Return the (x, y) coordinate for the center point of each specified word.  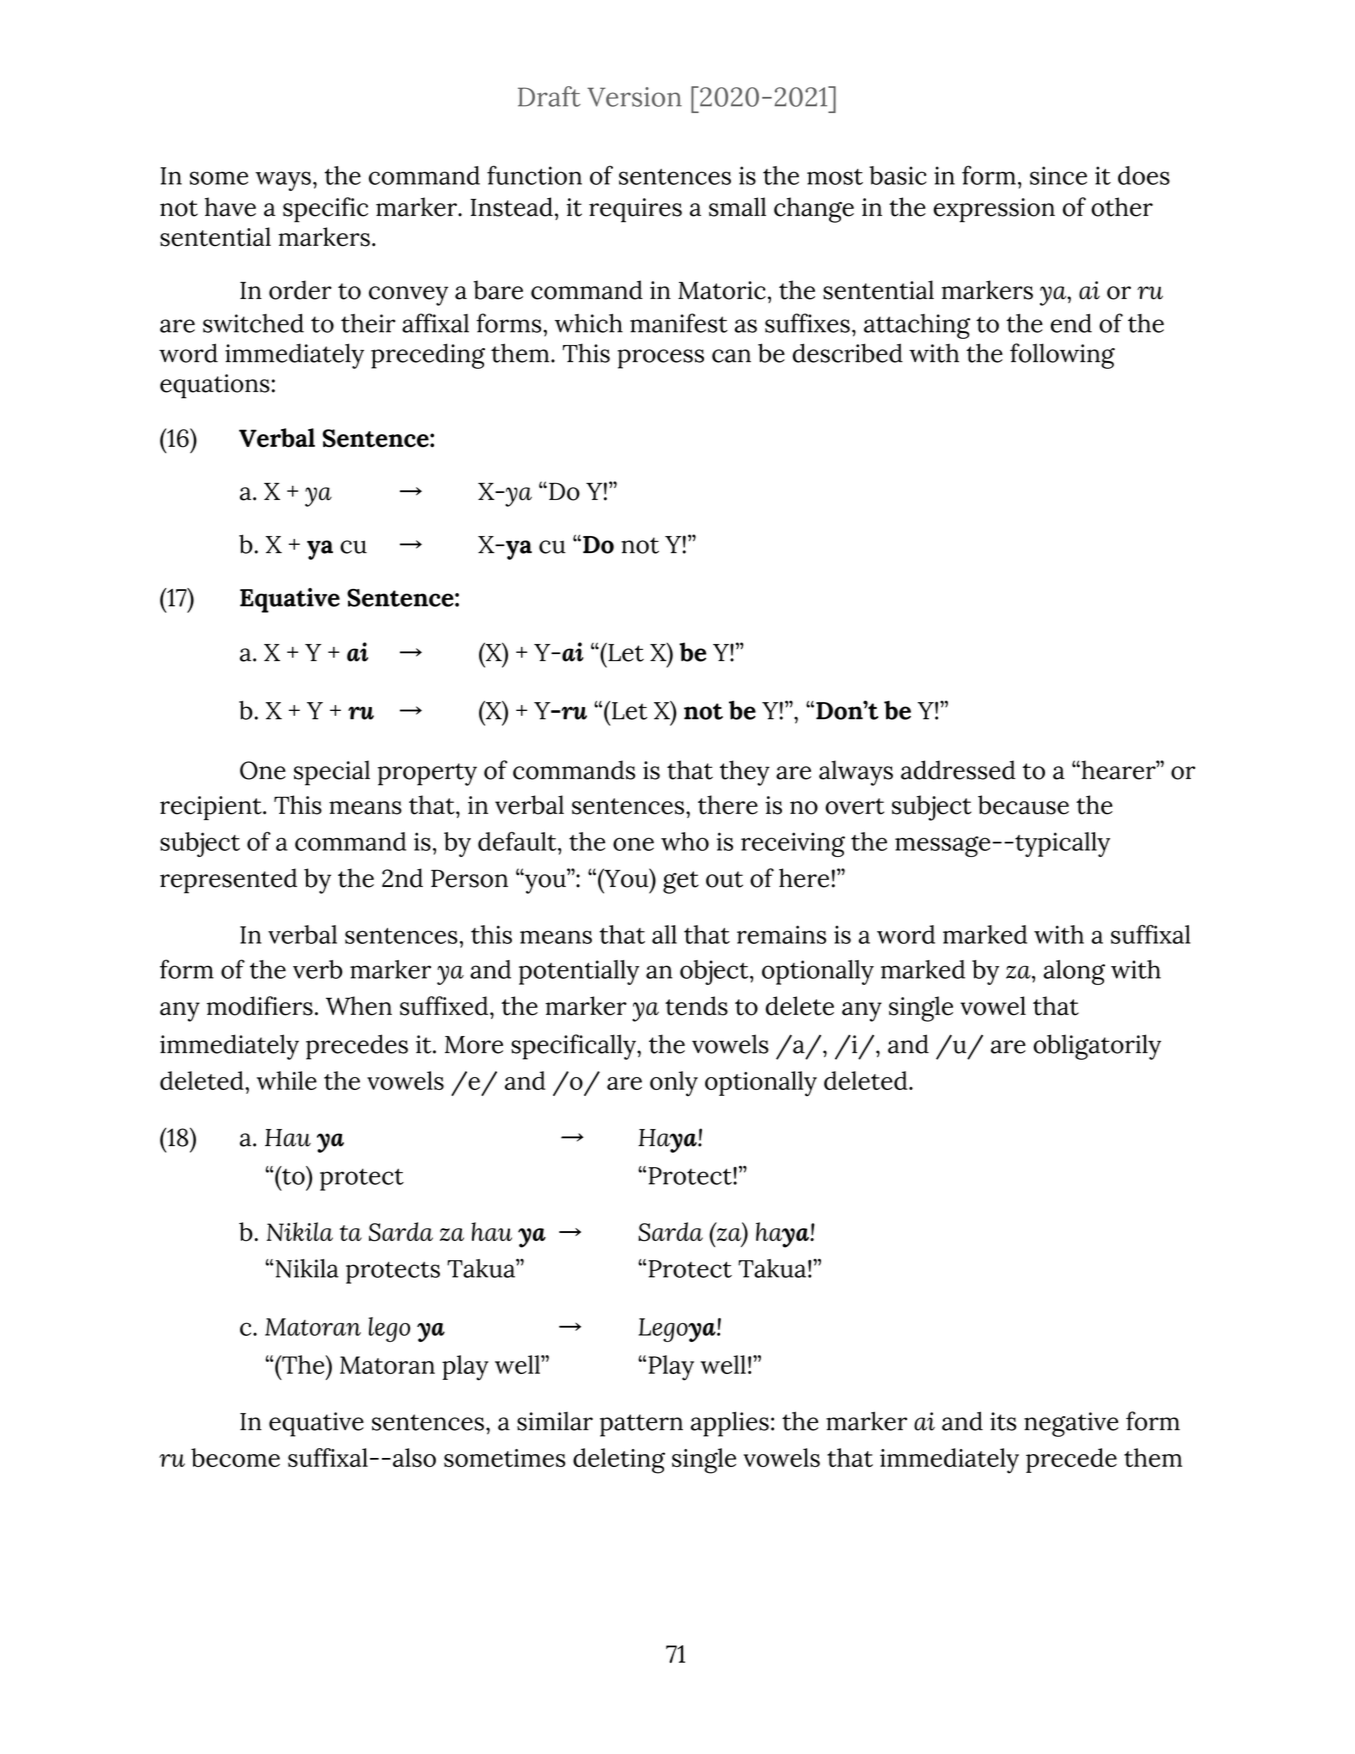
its (1003, 1421)
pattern (641, 1425)
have (230, 207)
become (235, 1457)
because (1023, 805)
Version (634, 97)
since (1058, 175)
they (745, 773)
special (332, 773)
